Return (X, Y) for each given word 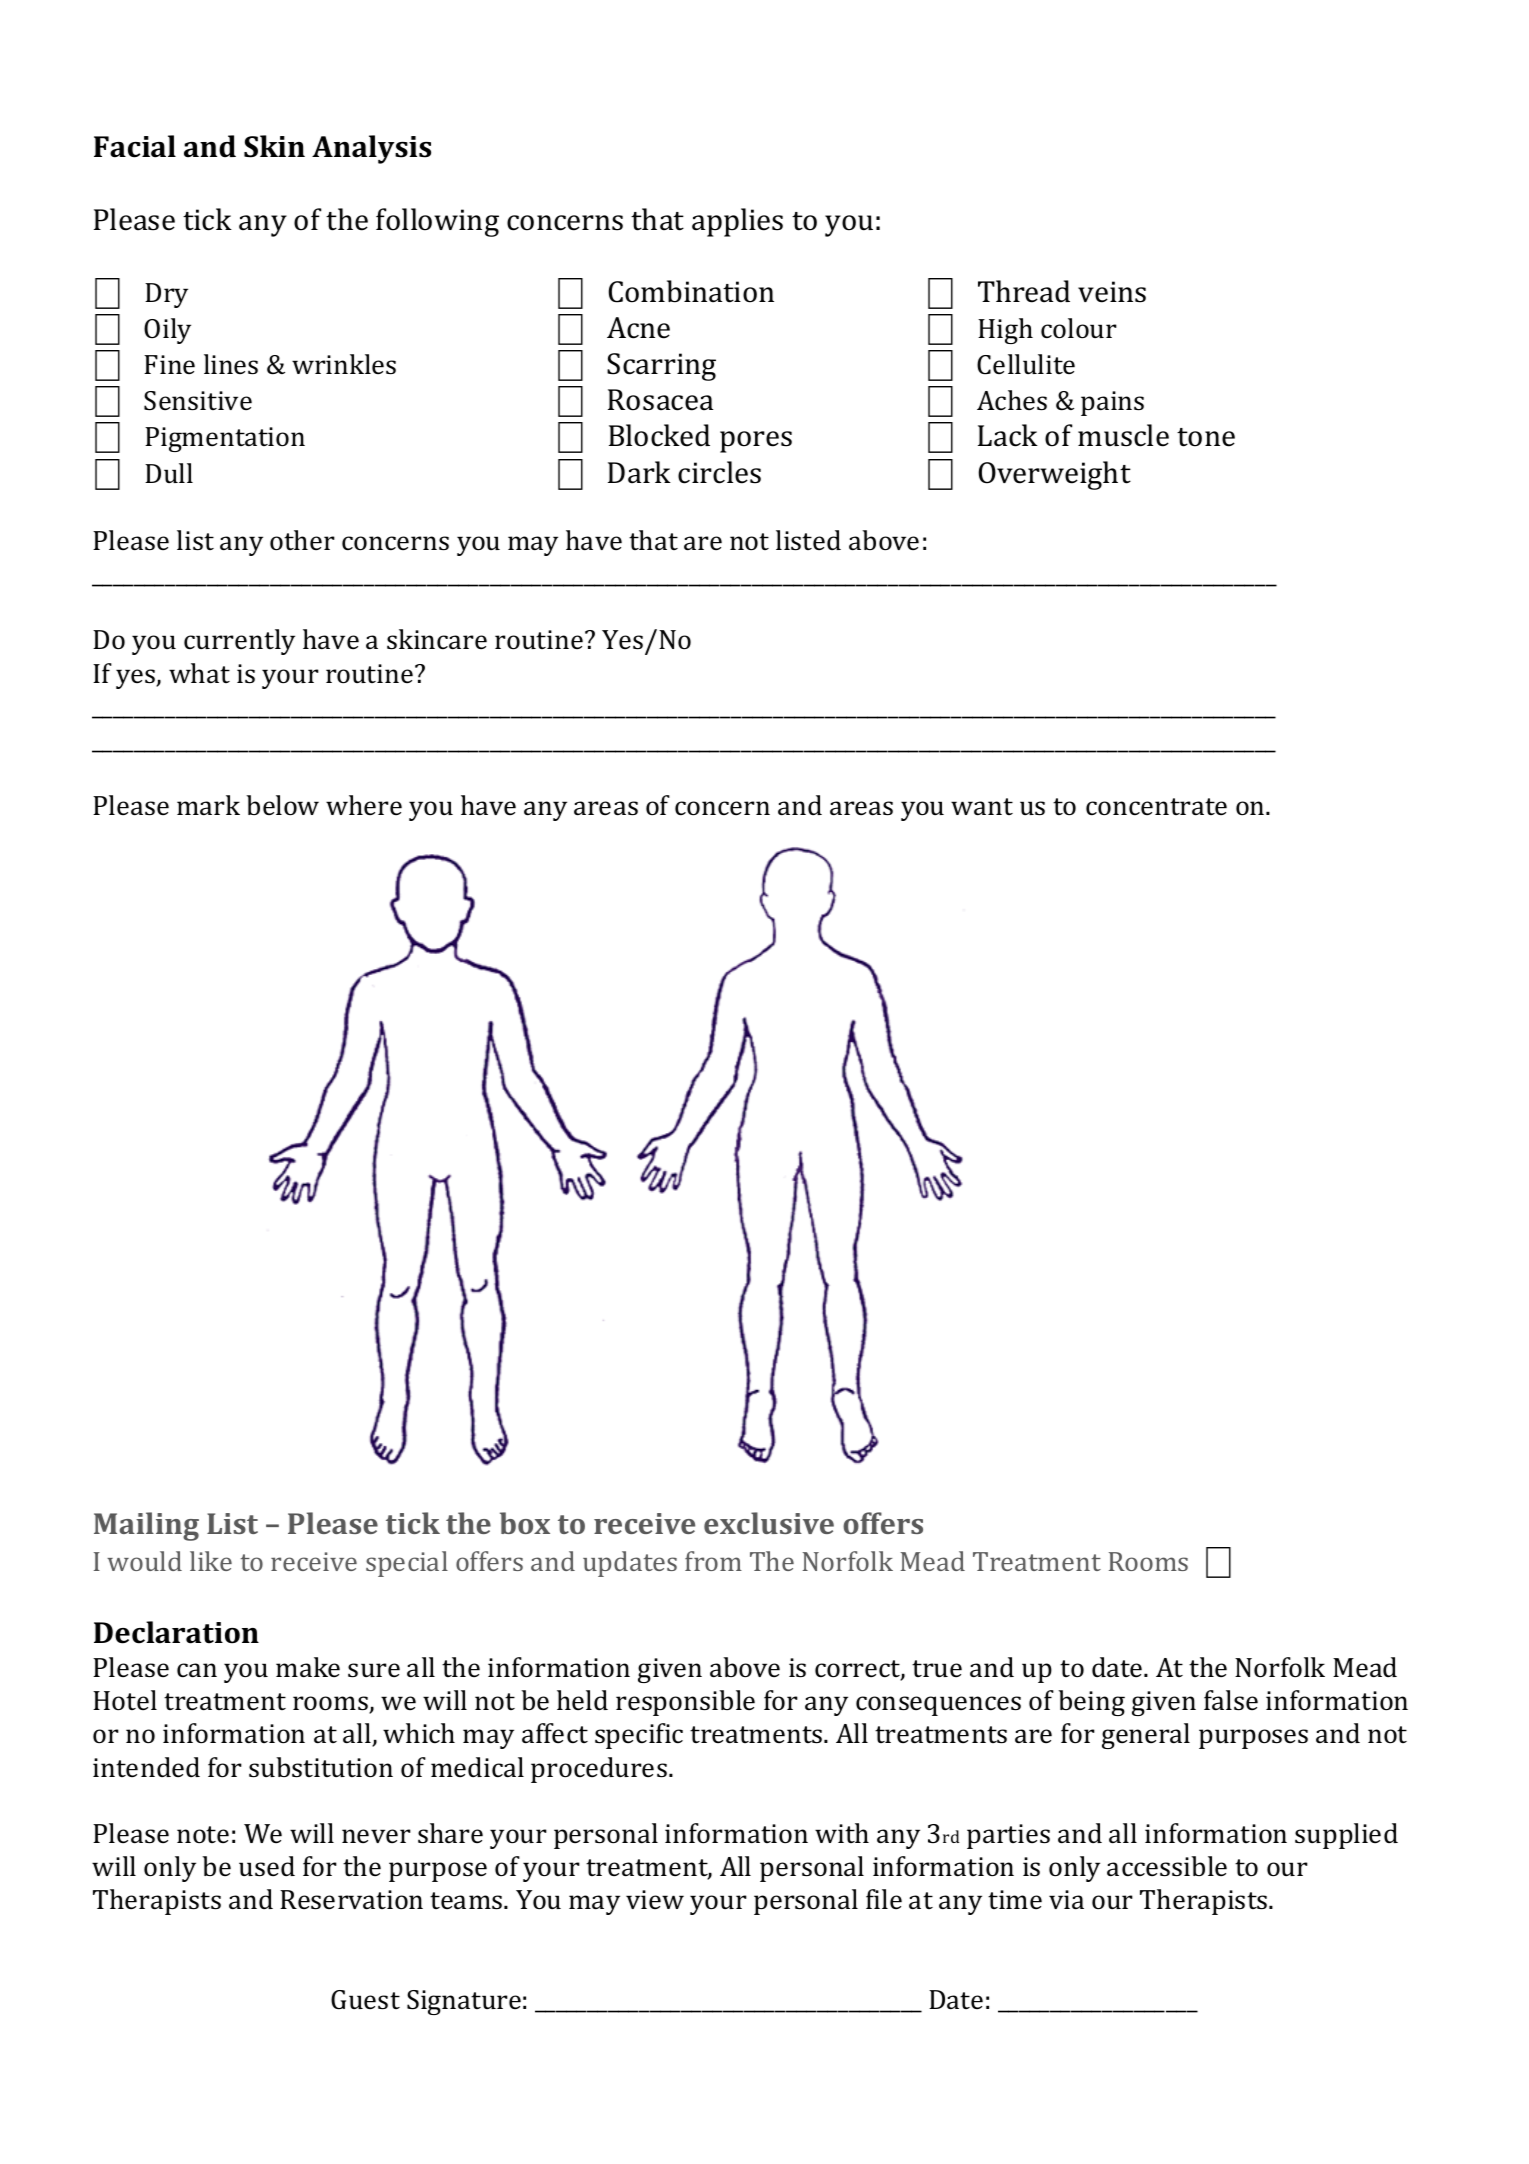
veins (1112, 292)
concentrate (1156, 807)
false (1231, 1700)
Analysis (371, 149)
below (282, 805)
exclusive (769, 1523)
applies (737, 222)
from (713, 1561)
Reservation (351, 1900)
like (211, 1561)
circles (719, 472)
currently (239, 642)
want (982, 807)
